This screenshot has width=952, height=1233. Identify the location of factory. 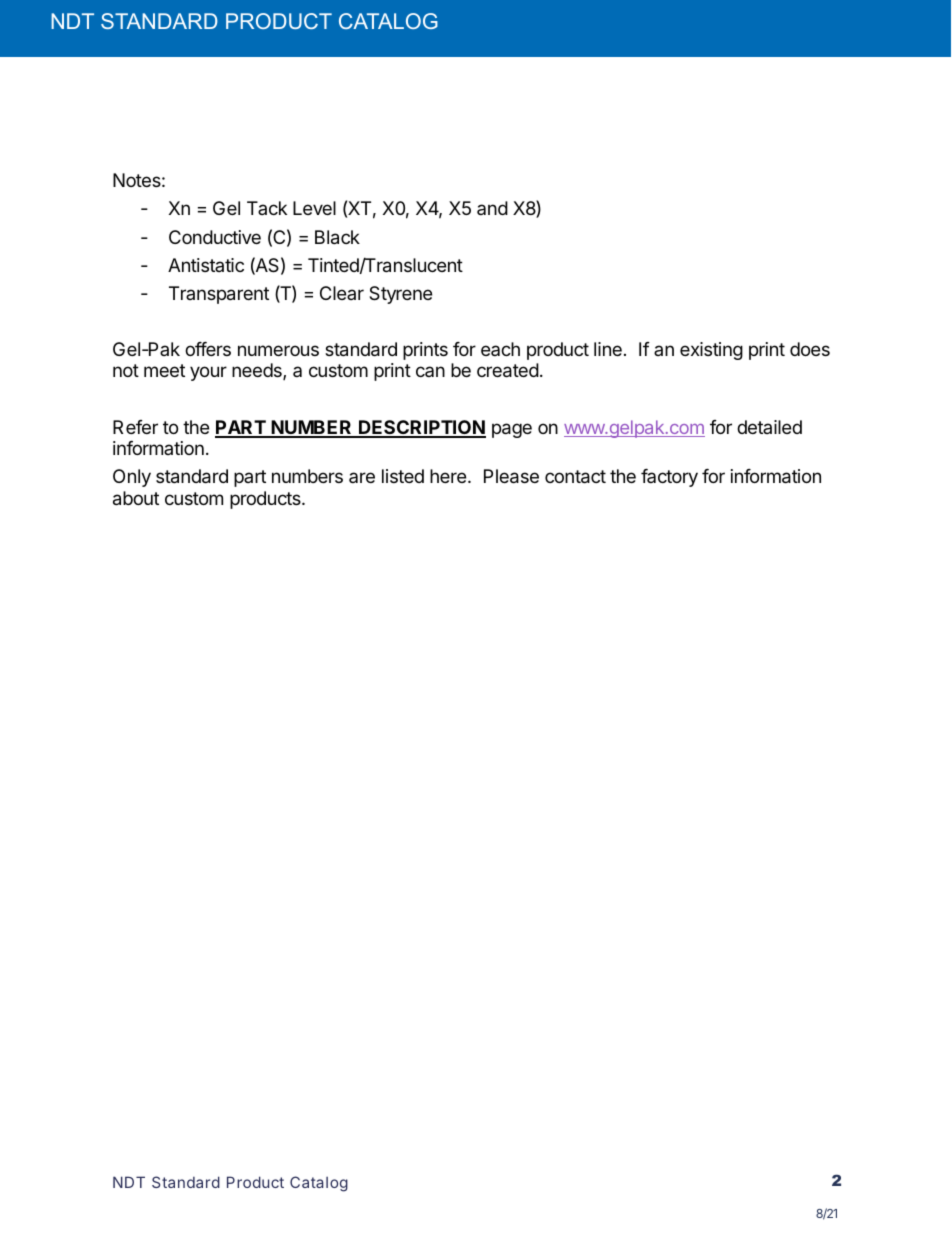
(669, 478).
